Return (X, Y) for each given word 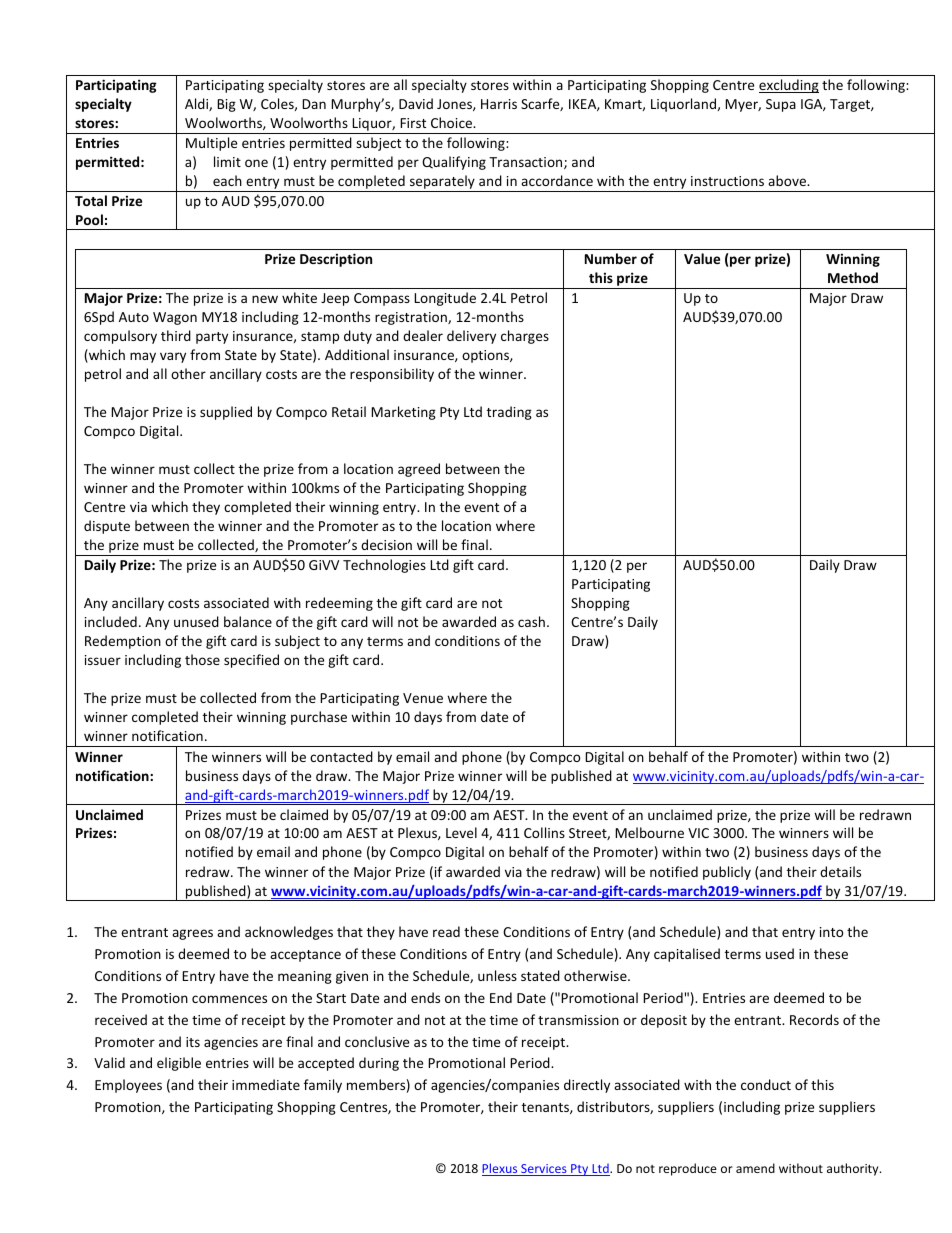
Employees (128, 1086)
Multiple (211, 144)
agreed (419, 470)
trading (509, 413)
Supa (781, 105)
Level (461, 832)
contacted (341, 756)
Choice (453, 122)
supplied (226, 413)
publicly (727, 873)
